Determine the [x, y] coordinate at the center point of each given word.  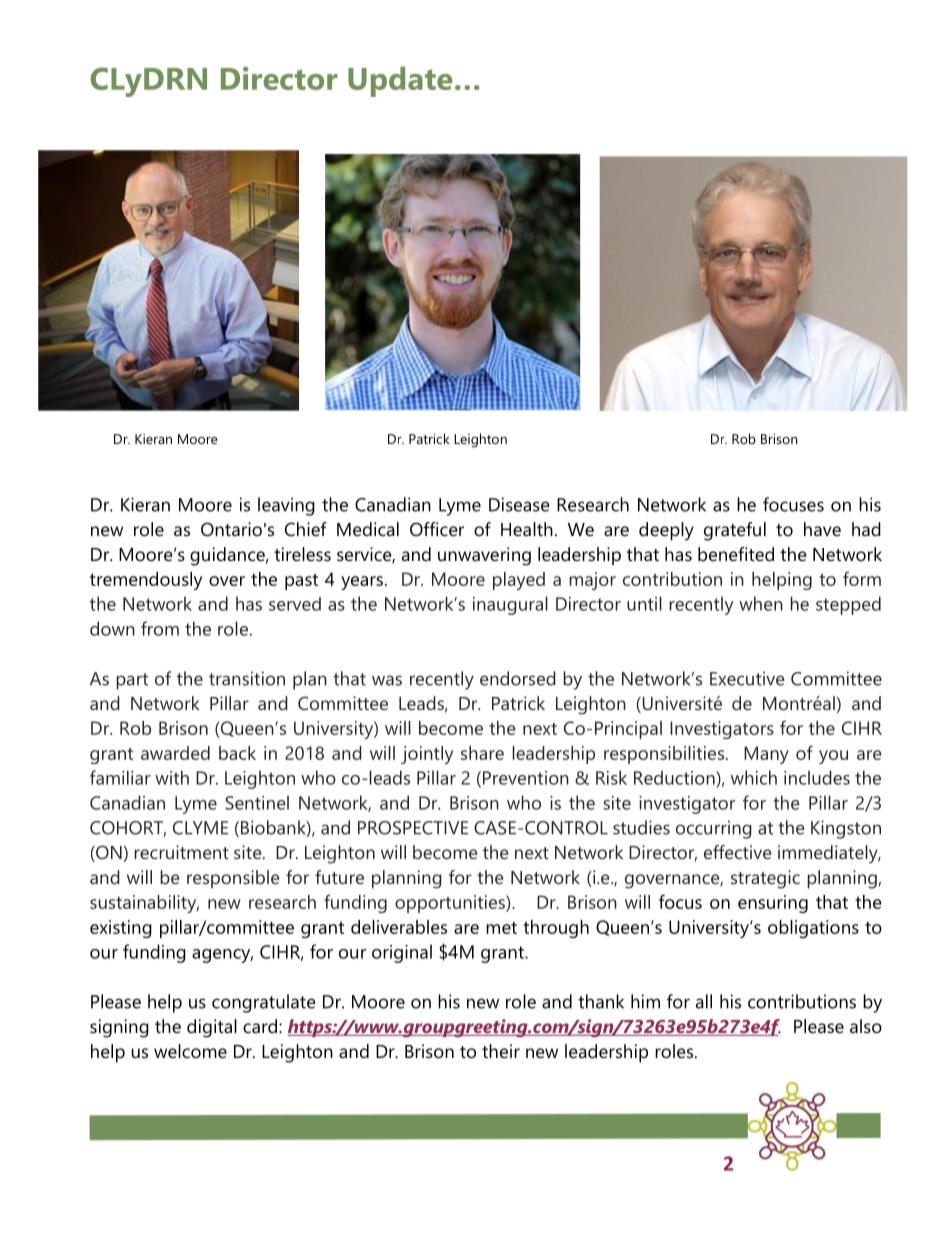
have [822, 529]
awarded [175, 753]
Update [400, 82]
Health [527, 529]
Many [766, 755]
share [482, 753]
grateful [735, 531]
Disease [519, 504]
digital [212, 1028]
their [501, 1051]
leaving [286, 506]
